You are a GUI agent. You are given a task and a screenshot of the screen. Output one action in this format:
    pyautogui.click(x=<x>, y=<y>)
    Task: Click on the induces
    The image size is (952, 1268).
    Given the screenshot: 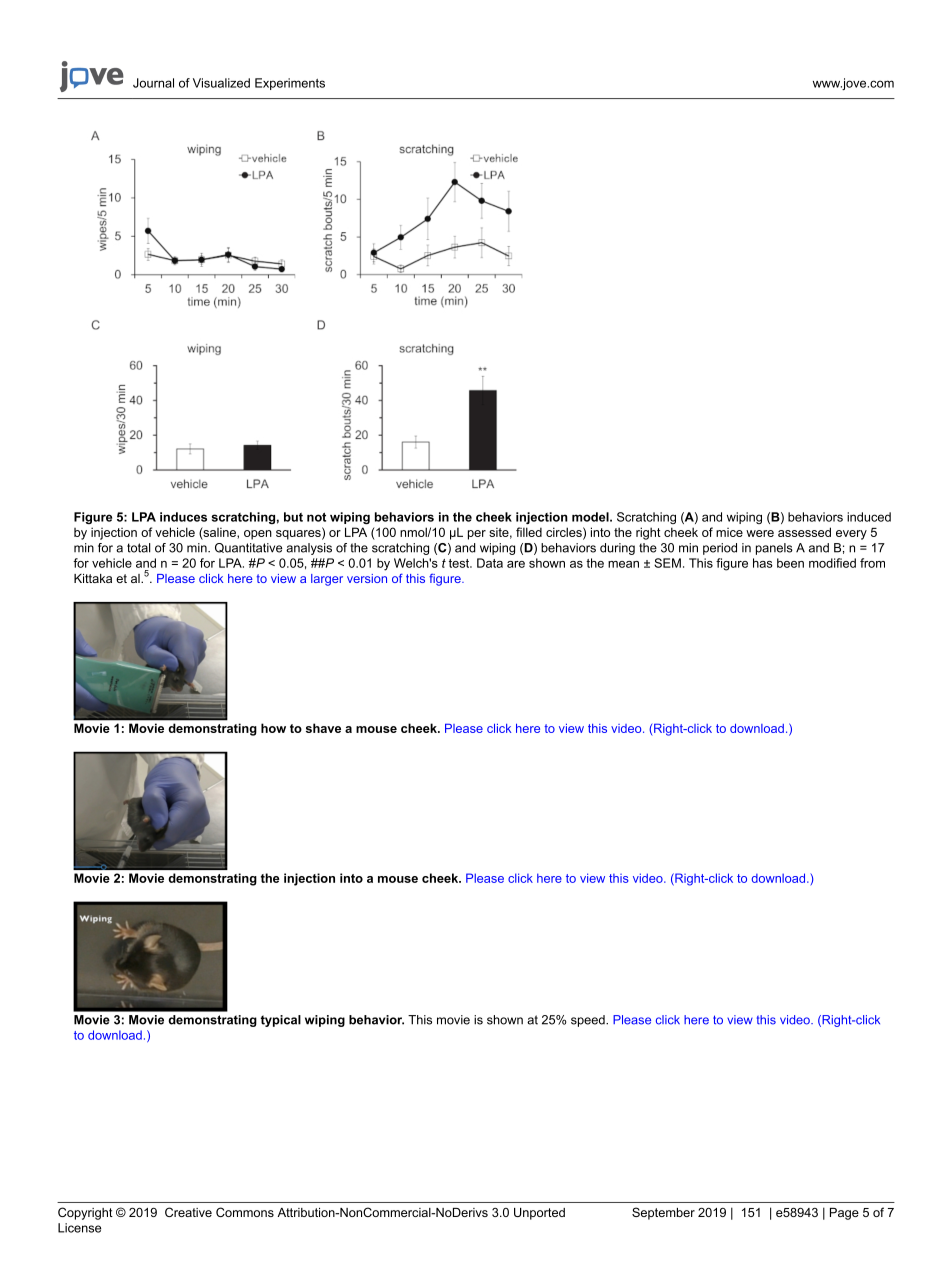 What is the action you would take?
    pyautogui.click(x=183, y=517)
